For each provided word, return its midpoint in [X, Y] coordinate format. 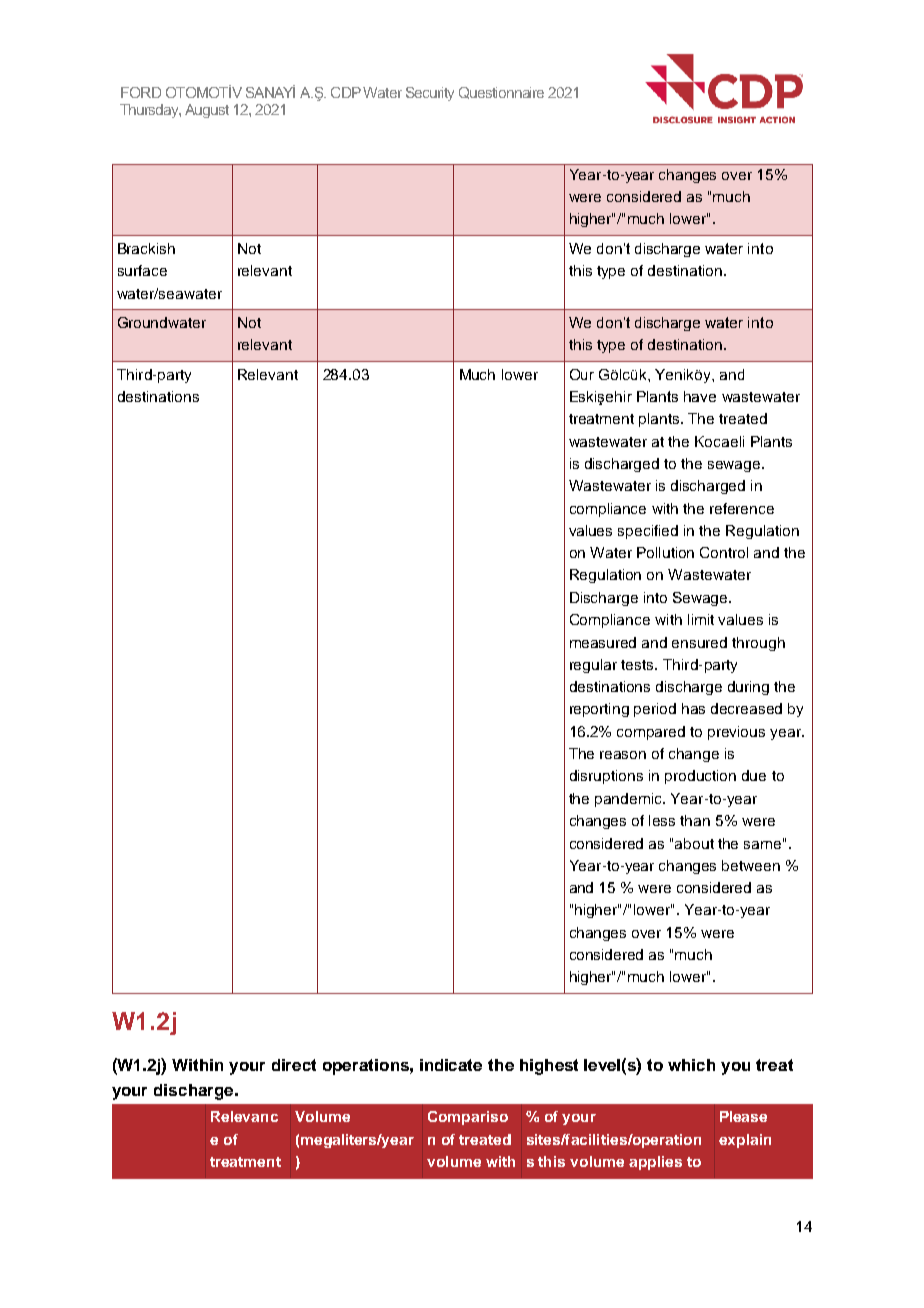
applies [655, 1163]
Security [430, 94]
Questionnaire [501, 93]
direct [294, 1065]
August [207, 111]
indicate [451, 1065]
